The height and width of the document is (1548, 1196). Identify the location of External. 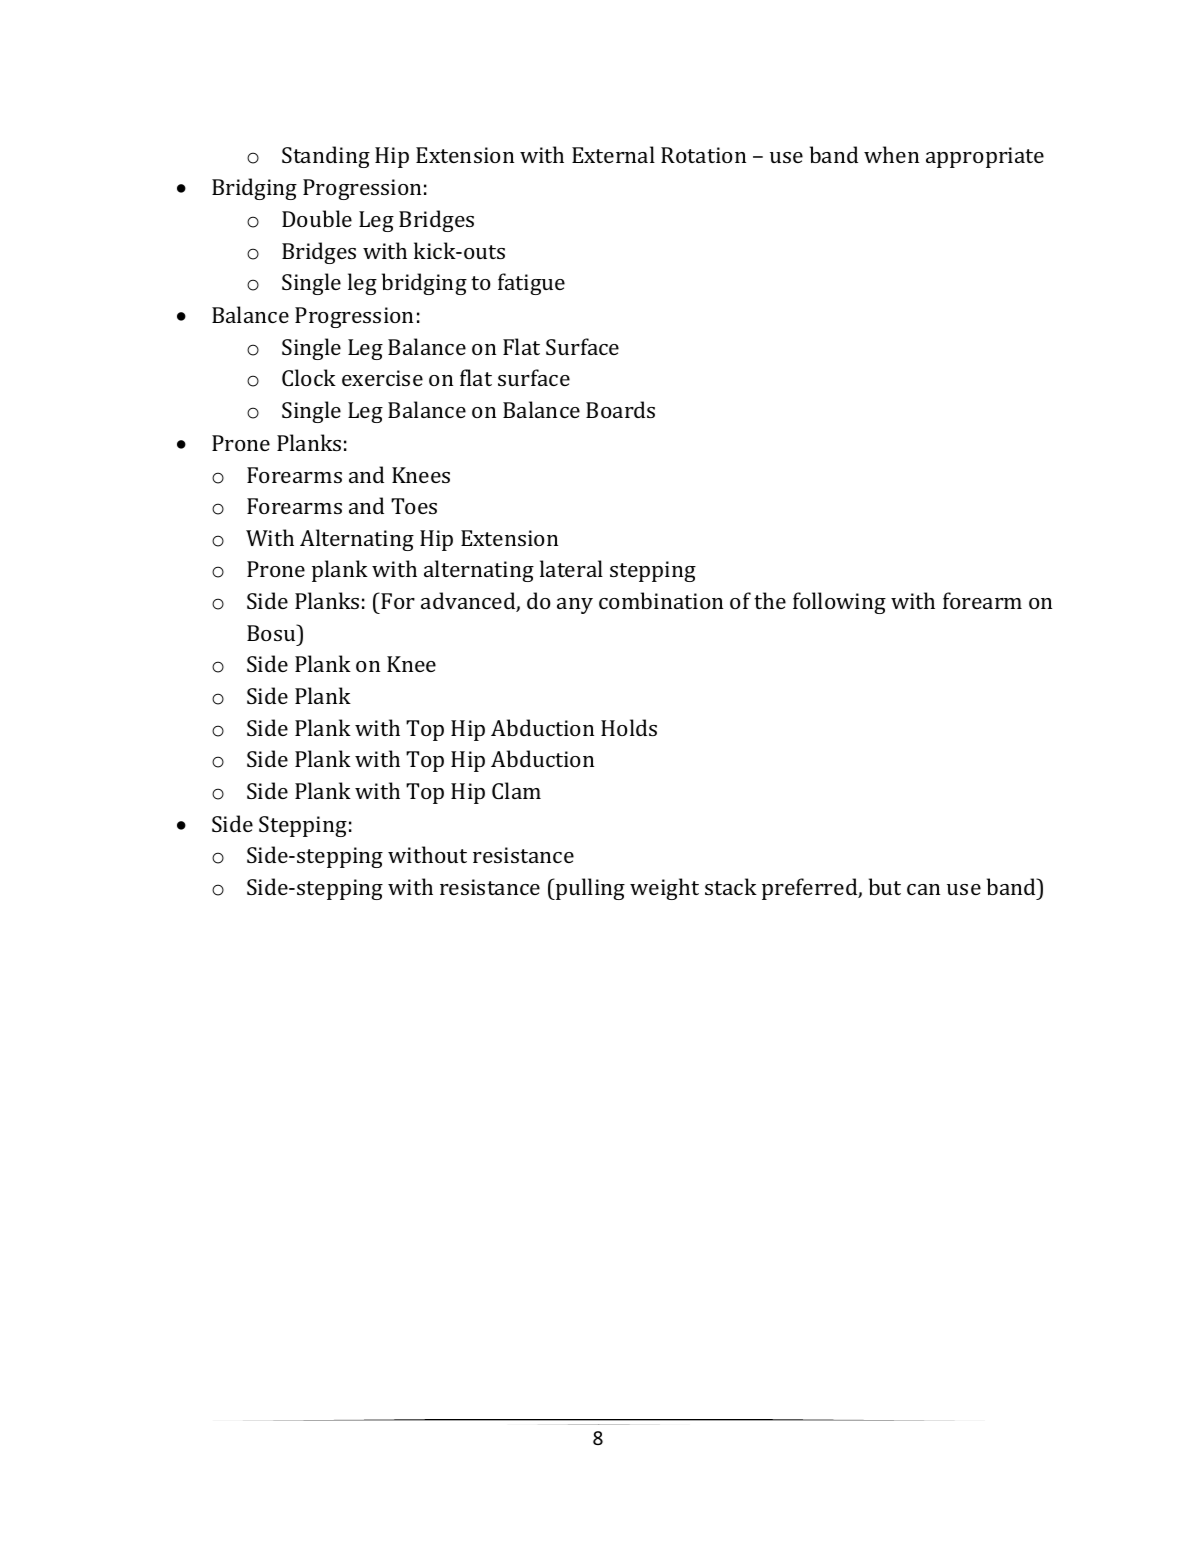
(613, 154).
